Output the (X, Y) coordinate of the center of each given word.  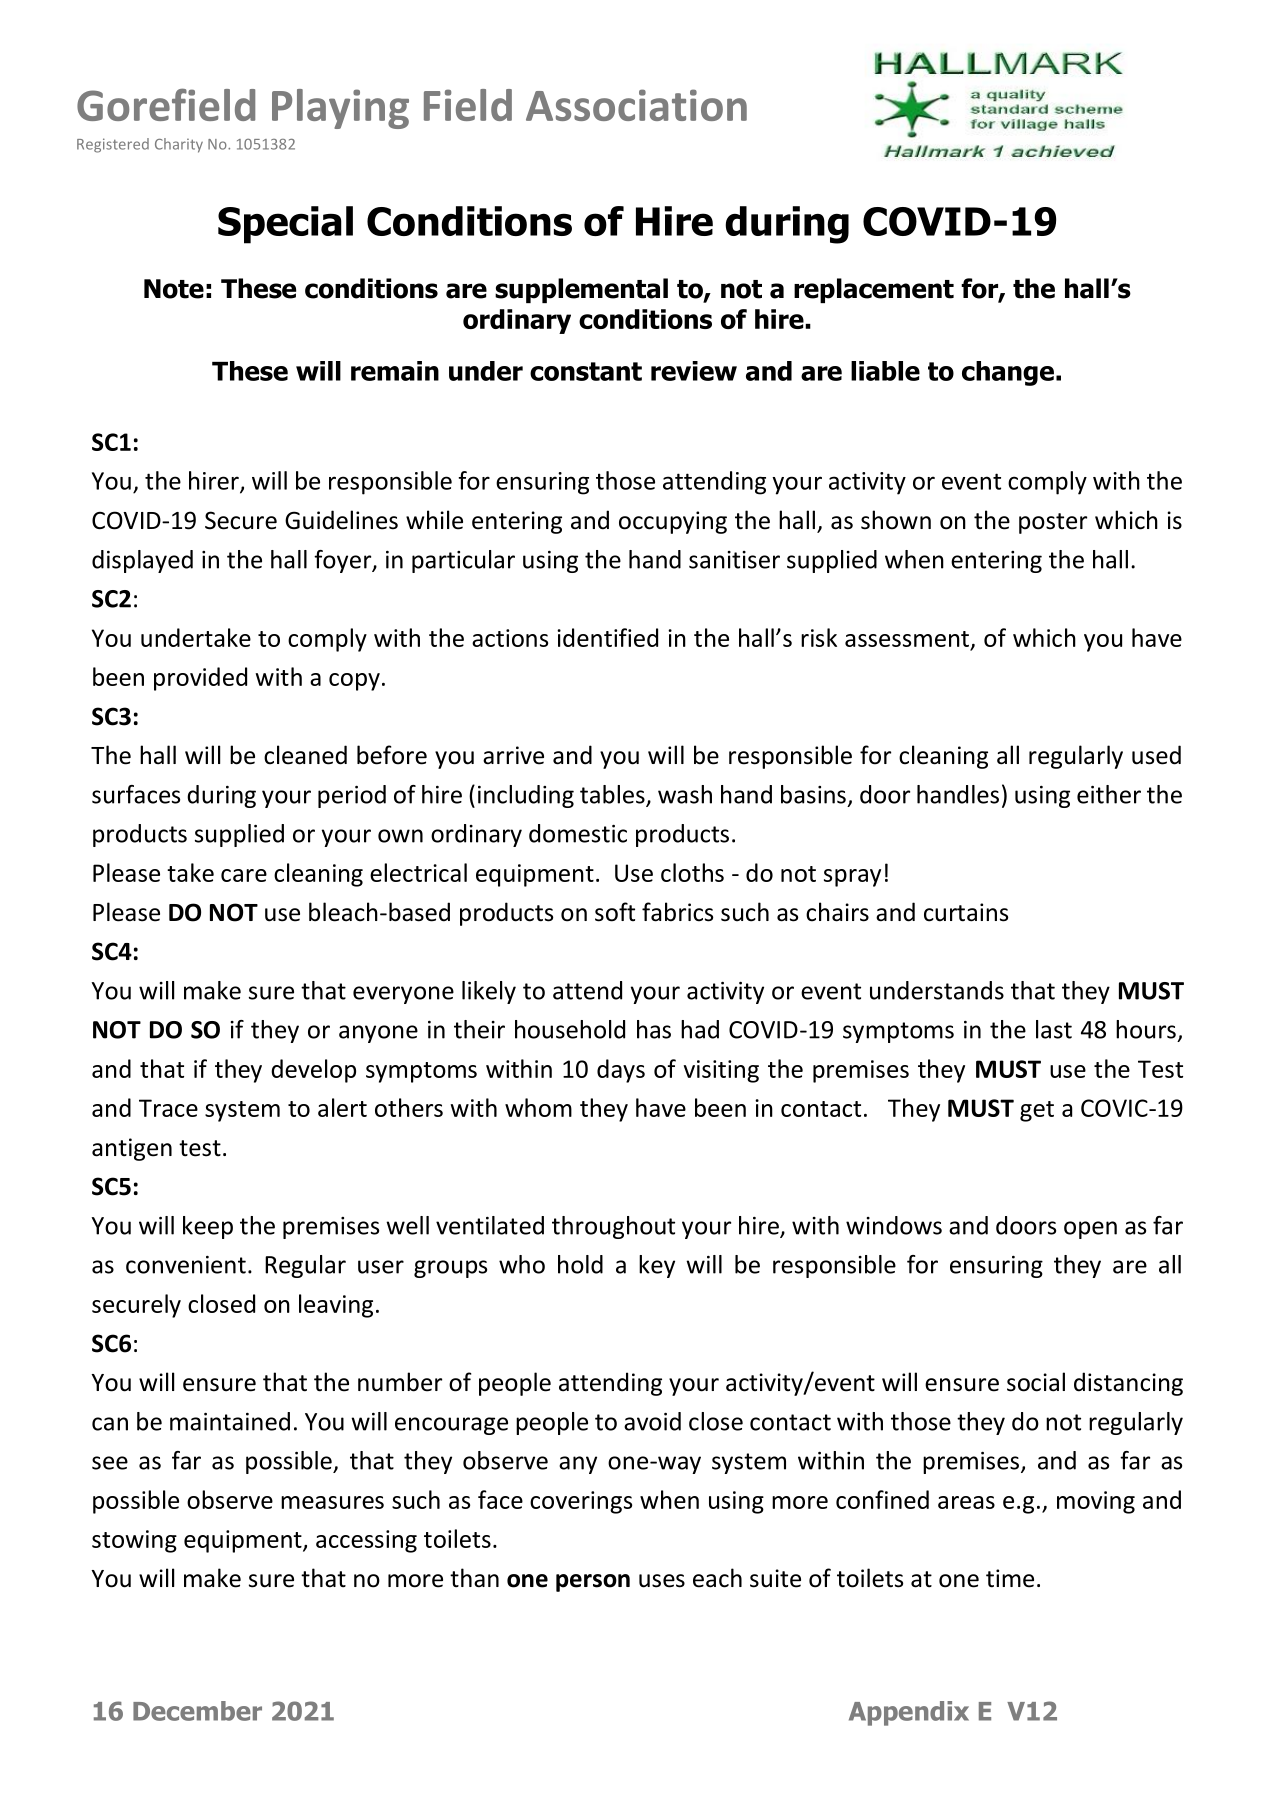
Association (636, 105)
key (657, 1266)
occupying (673, 522)
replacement (874, 290)
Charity (179, 145)
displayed (142, 561)
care (244, 875)
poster (1053, 523)
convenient (186, 1265)
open (1090, 1230)
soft (615, 912)
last (1054, 1029)
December (197, 1711)
